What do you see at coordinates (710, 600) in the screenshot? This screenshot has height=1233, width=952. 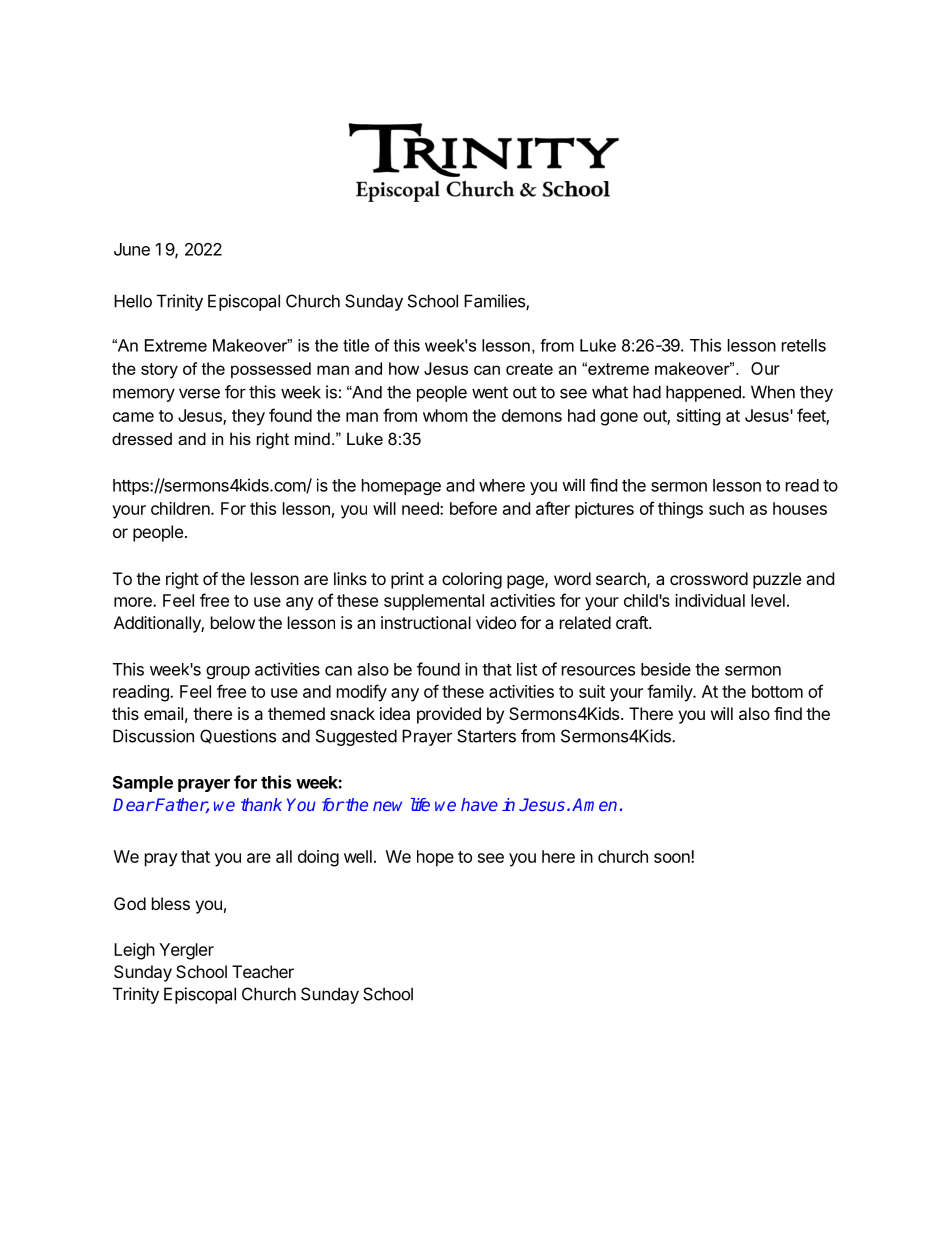 I see `individual` at bounding box center [710, 600].
